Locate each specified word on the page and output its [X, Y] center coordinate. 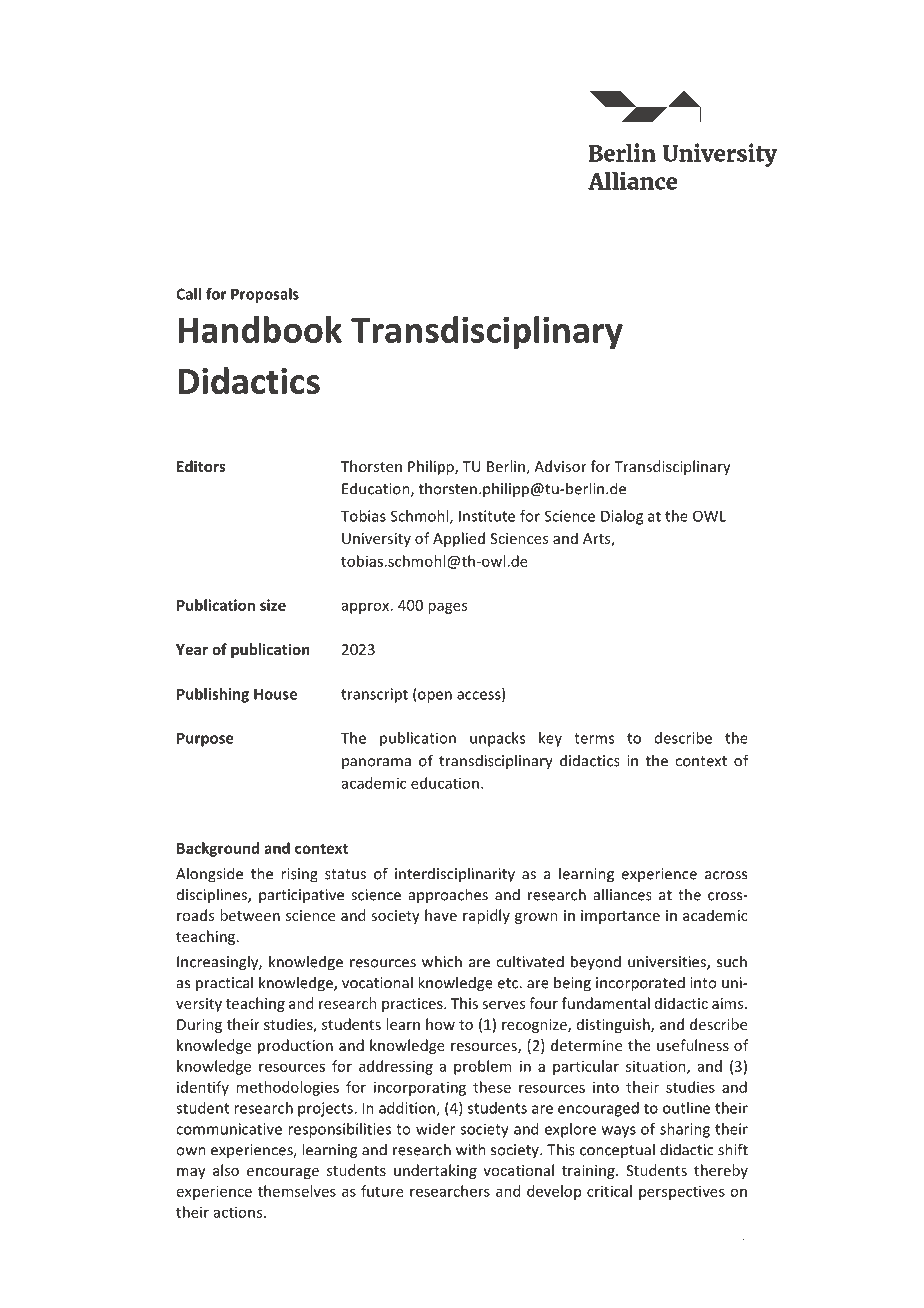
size [273, 605]
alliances [623, 894]
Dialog [622, 517]
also [226, 1170]
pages [447, 608]
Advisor [560, 466]
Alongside [209, 875]
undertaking [435, 1171]
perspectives [682, 1192]
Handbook [260, 329]
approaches [448, 895]
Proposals [265, 295]
